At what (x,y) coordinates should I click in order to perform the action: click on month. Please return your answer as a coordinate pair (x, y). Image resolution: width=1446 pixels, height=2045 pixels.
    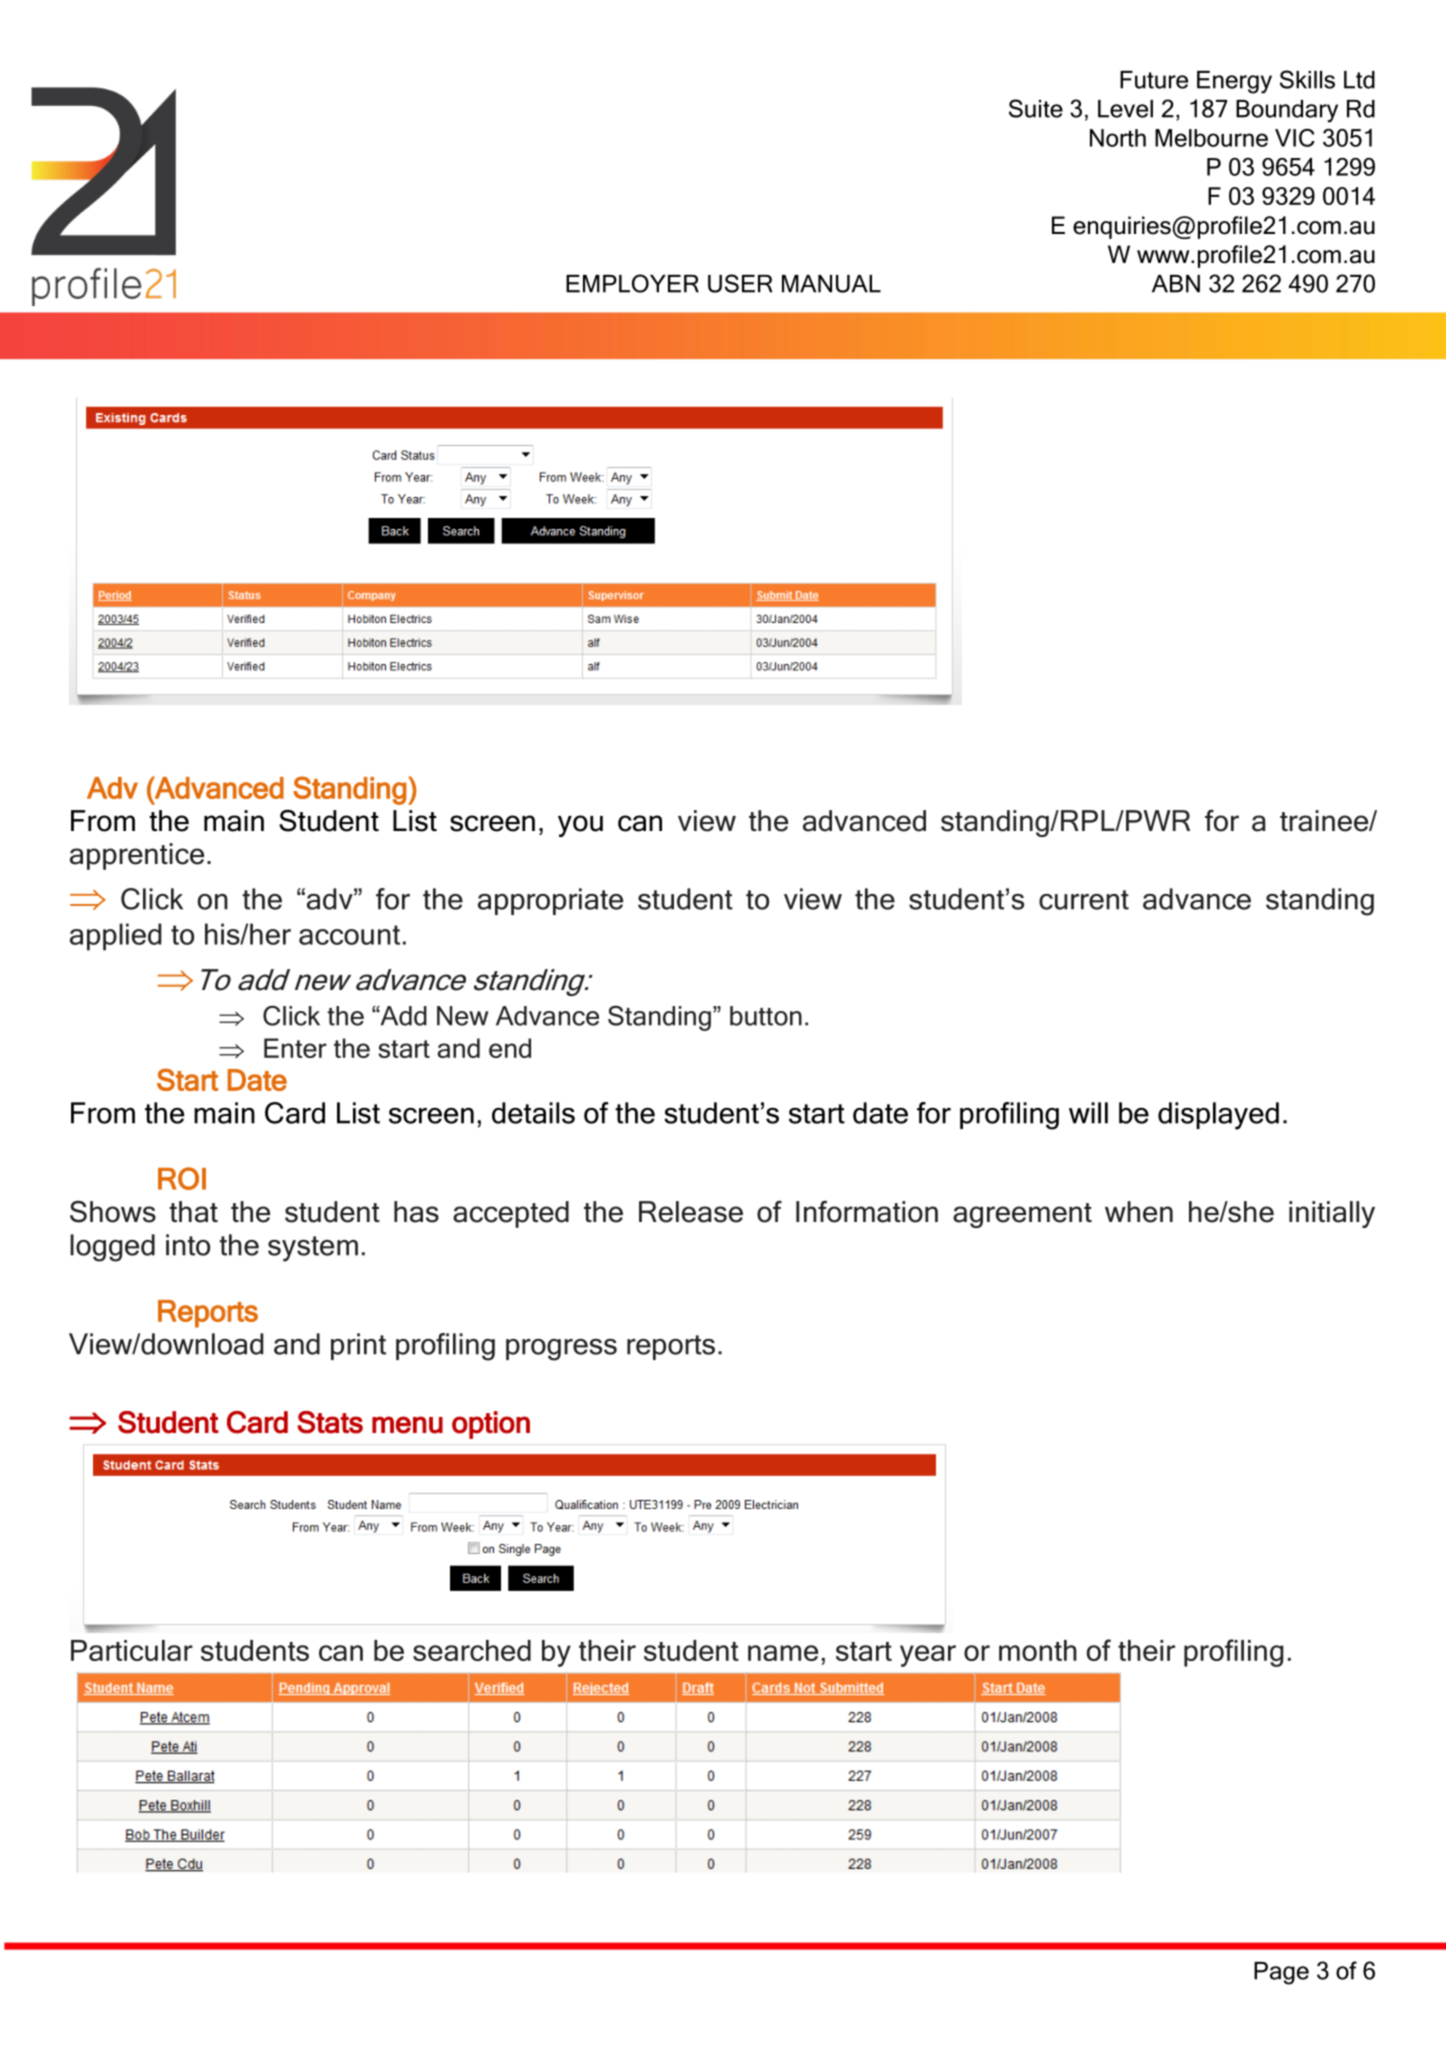
    Looking at the image, I should click on (1038, 1650).
